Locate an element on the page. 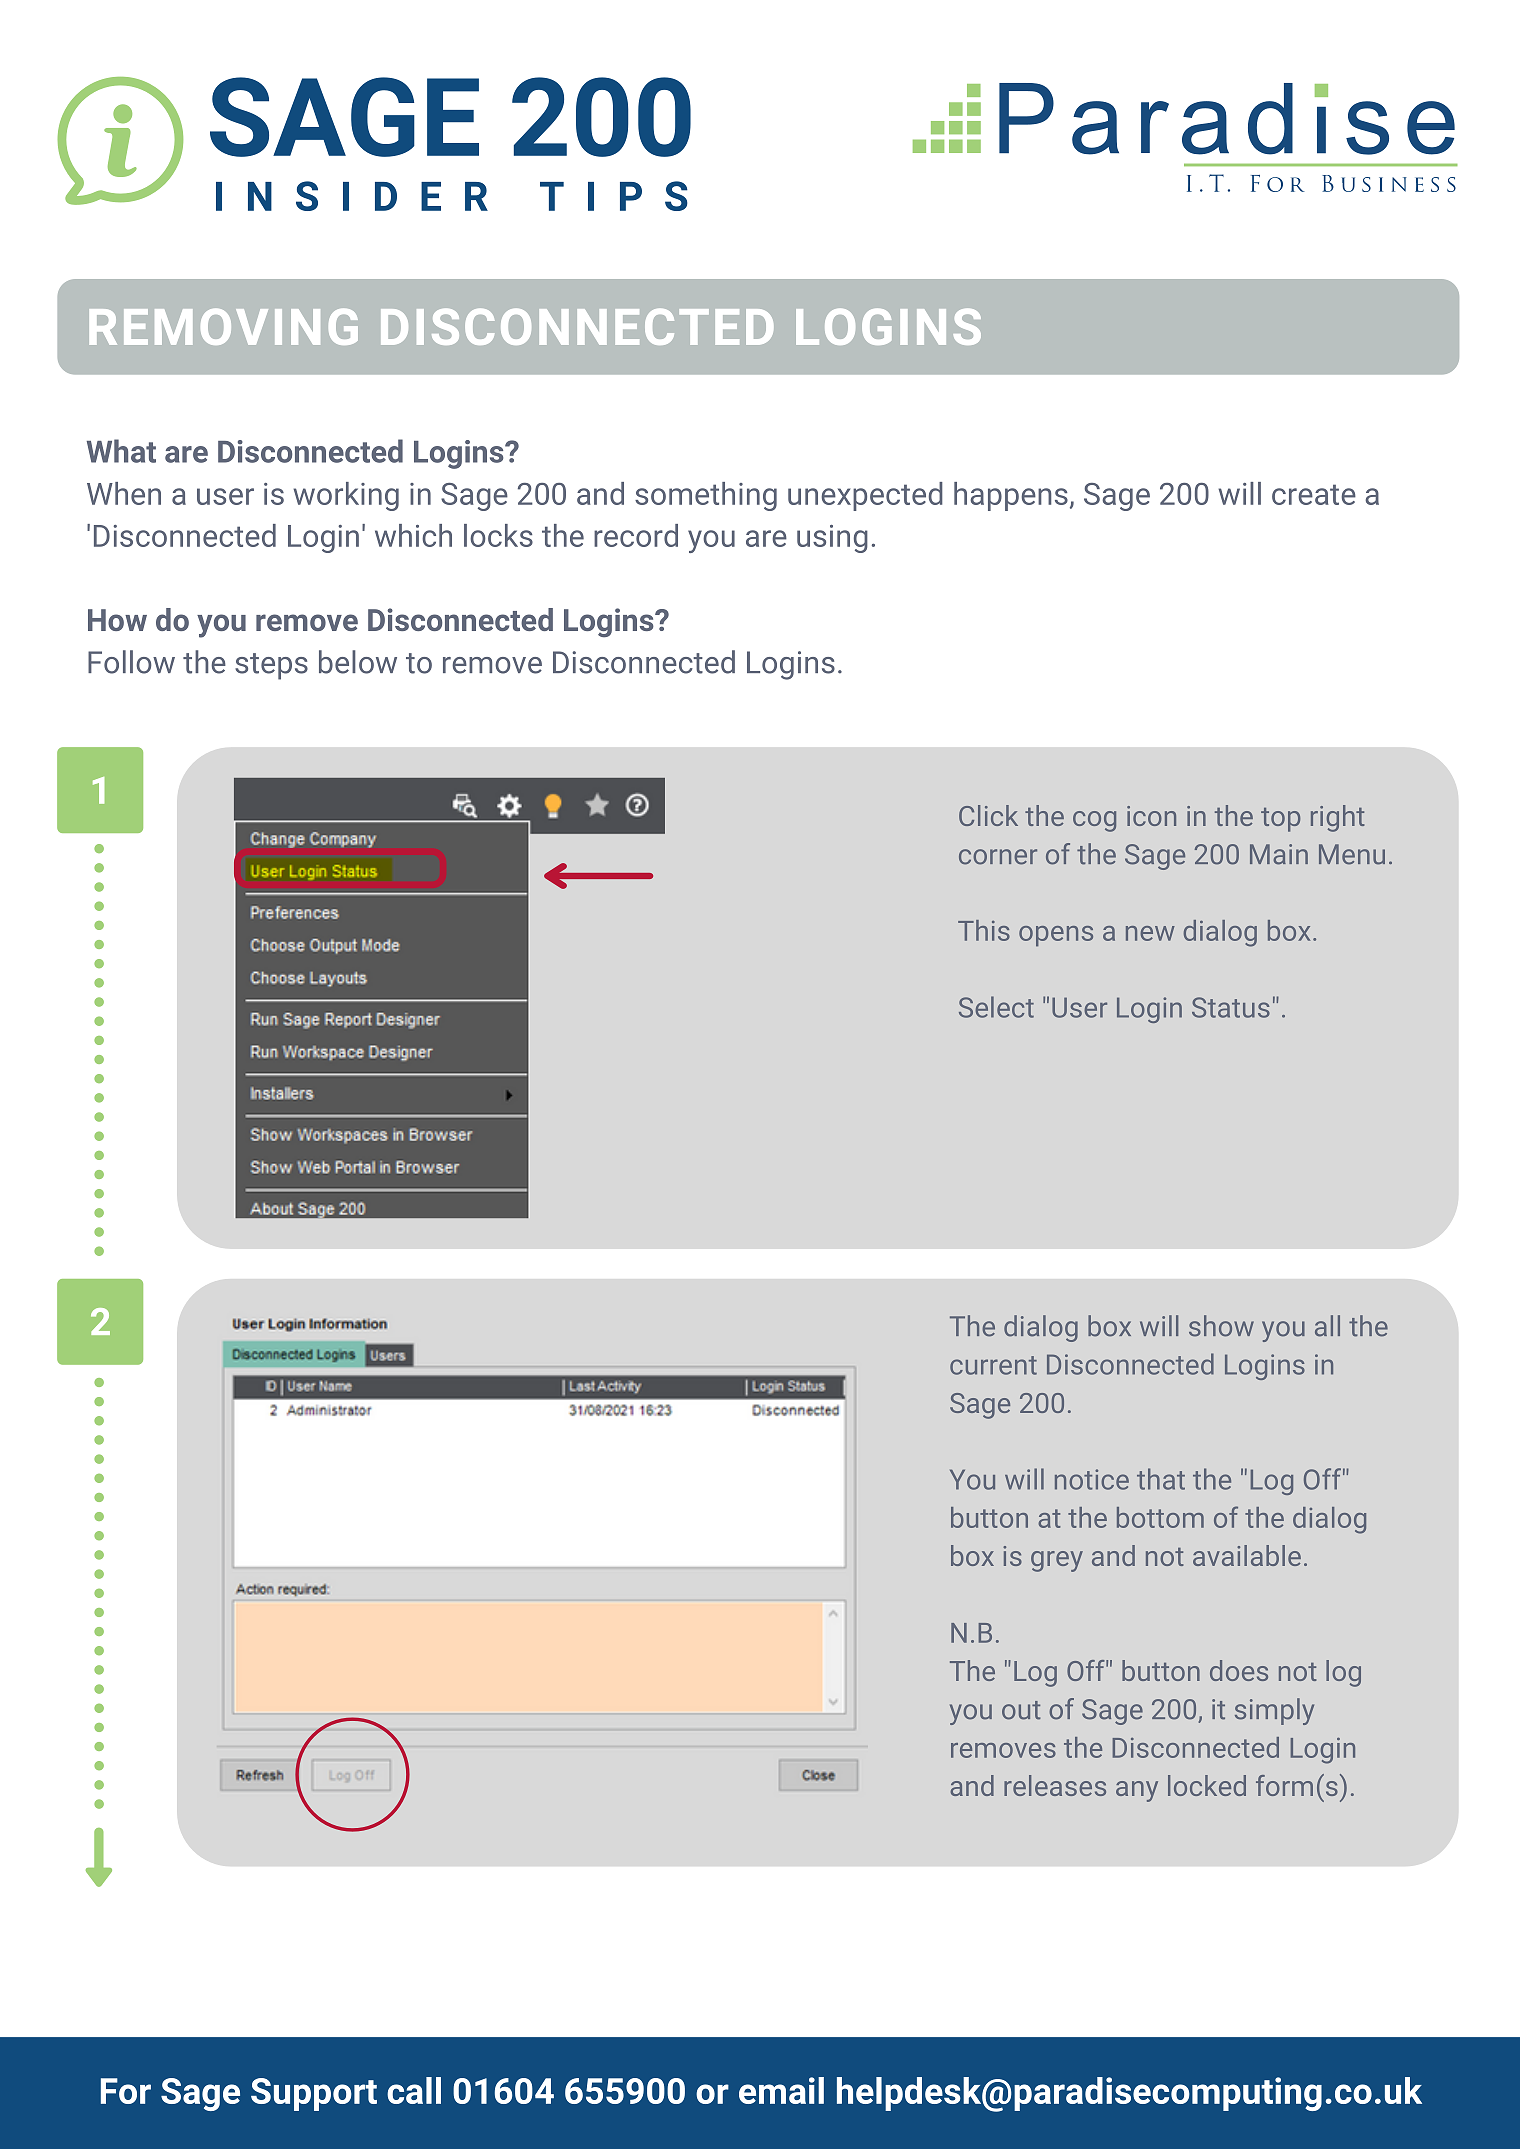 Image resolution: width=1520 pixels, height=2149 pixels. steps is located at coordinates (271, 666).
